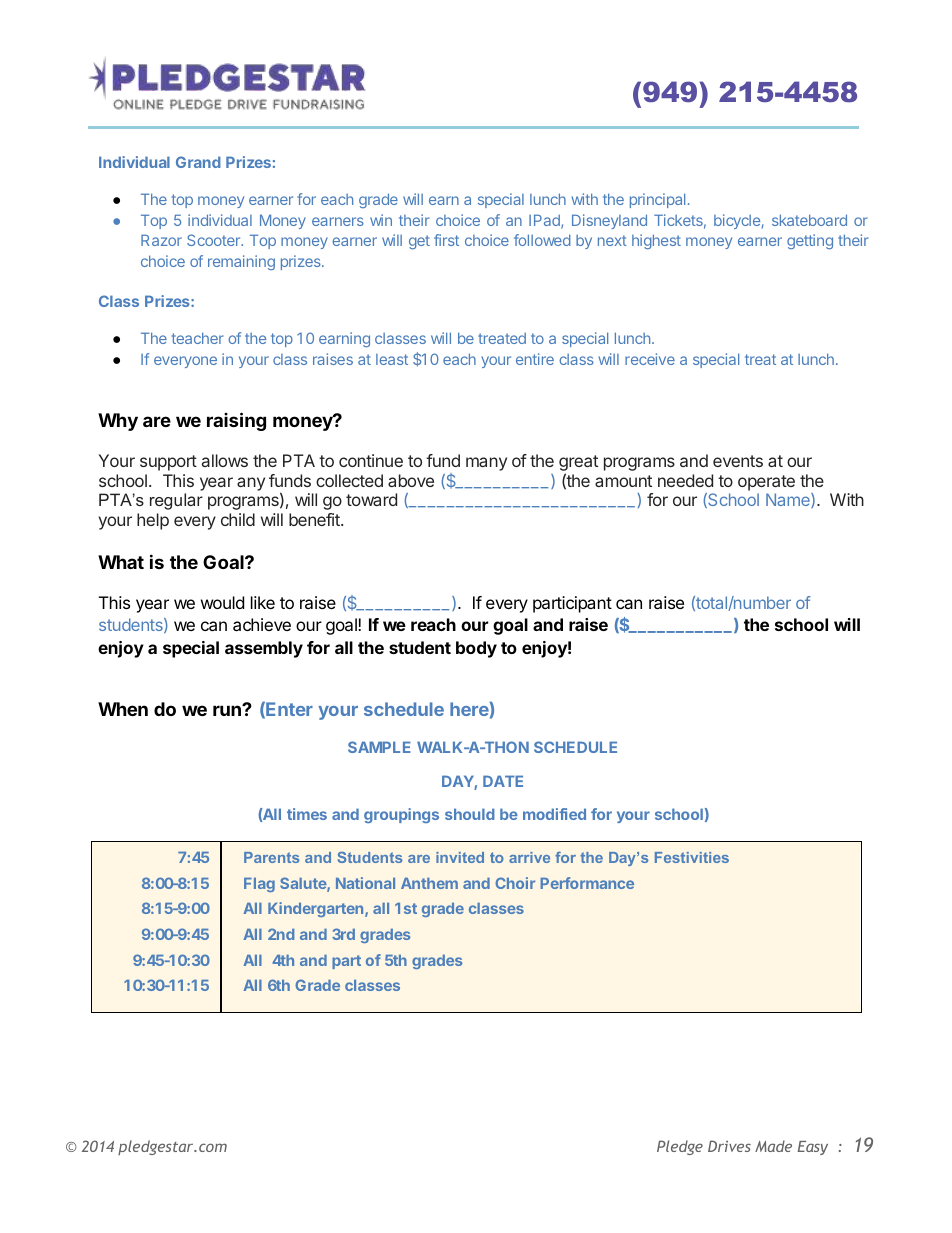 The height and width of the screenshot is (1233, 952). Describe the element at coordinates (429, 883) in the screenshot. I see `Anthem` at that location.
